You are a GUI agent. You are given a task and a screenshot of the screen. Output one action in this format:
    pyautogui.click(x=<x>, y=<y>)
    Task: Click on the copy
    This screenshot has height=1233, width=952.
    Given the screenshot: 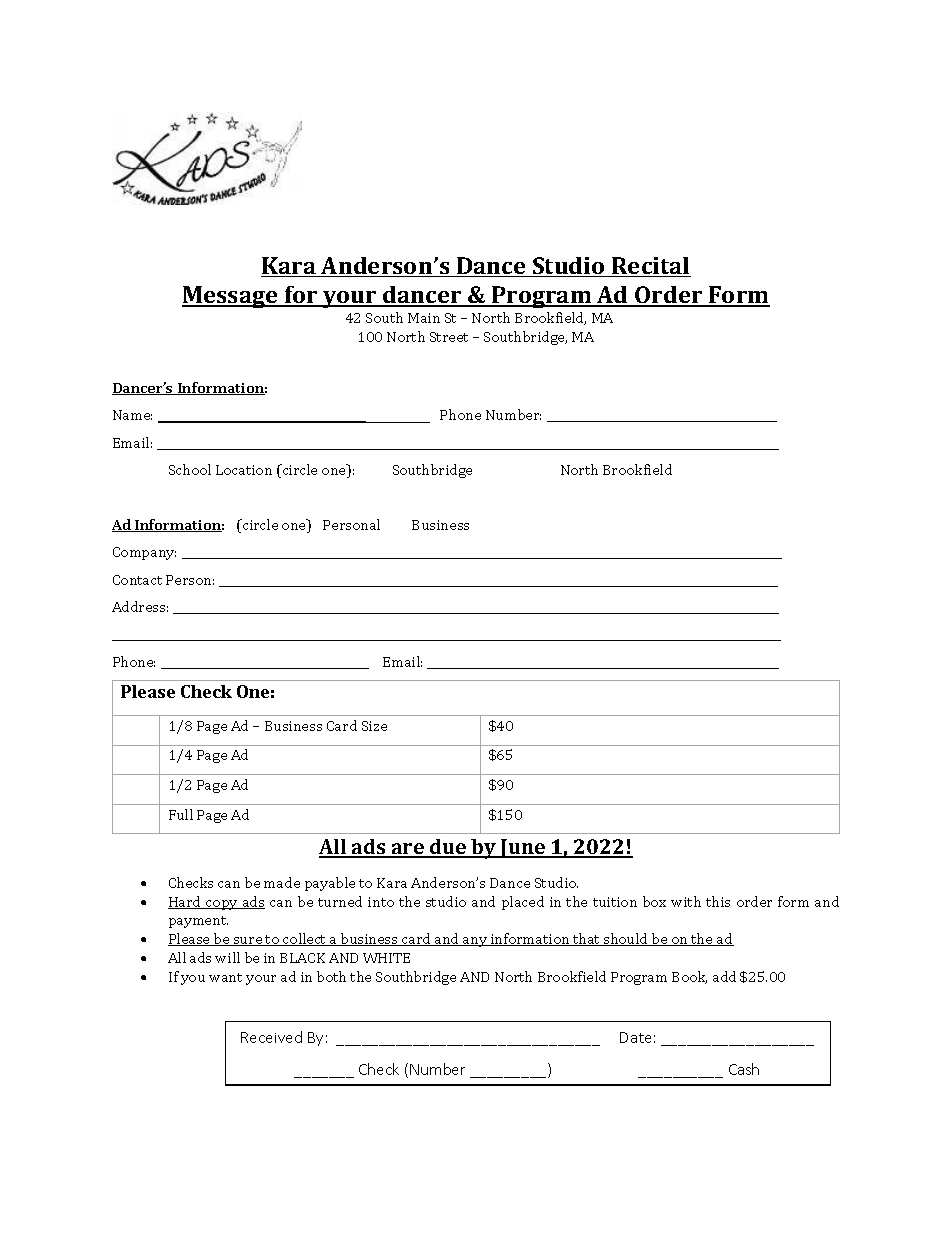 What is the action you would take?
    pyautogui.click(x=222, y=905)
